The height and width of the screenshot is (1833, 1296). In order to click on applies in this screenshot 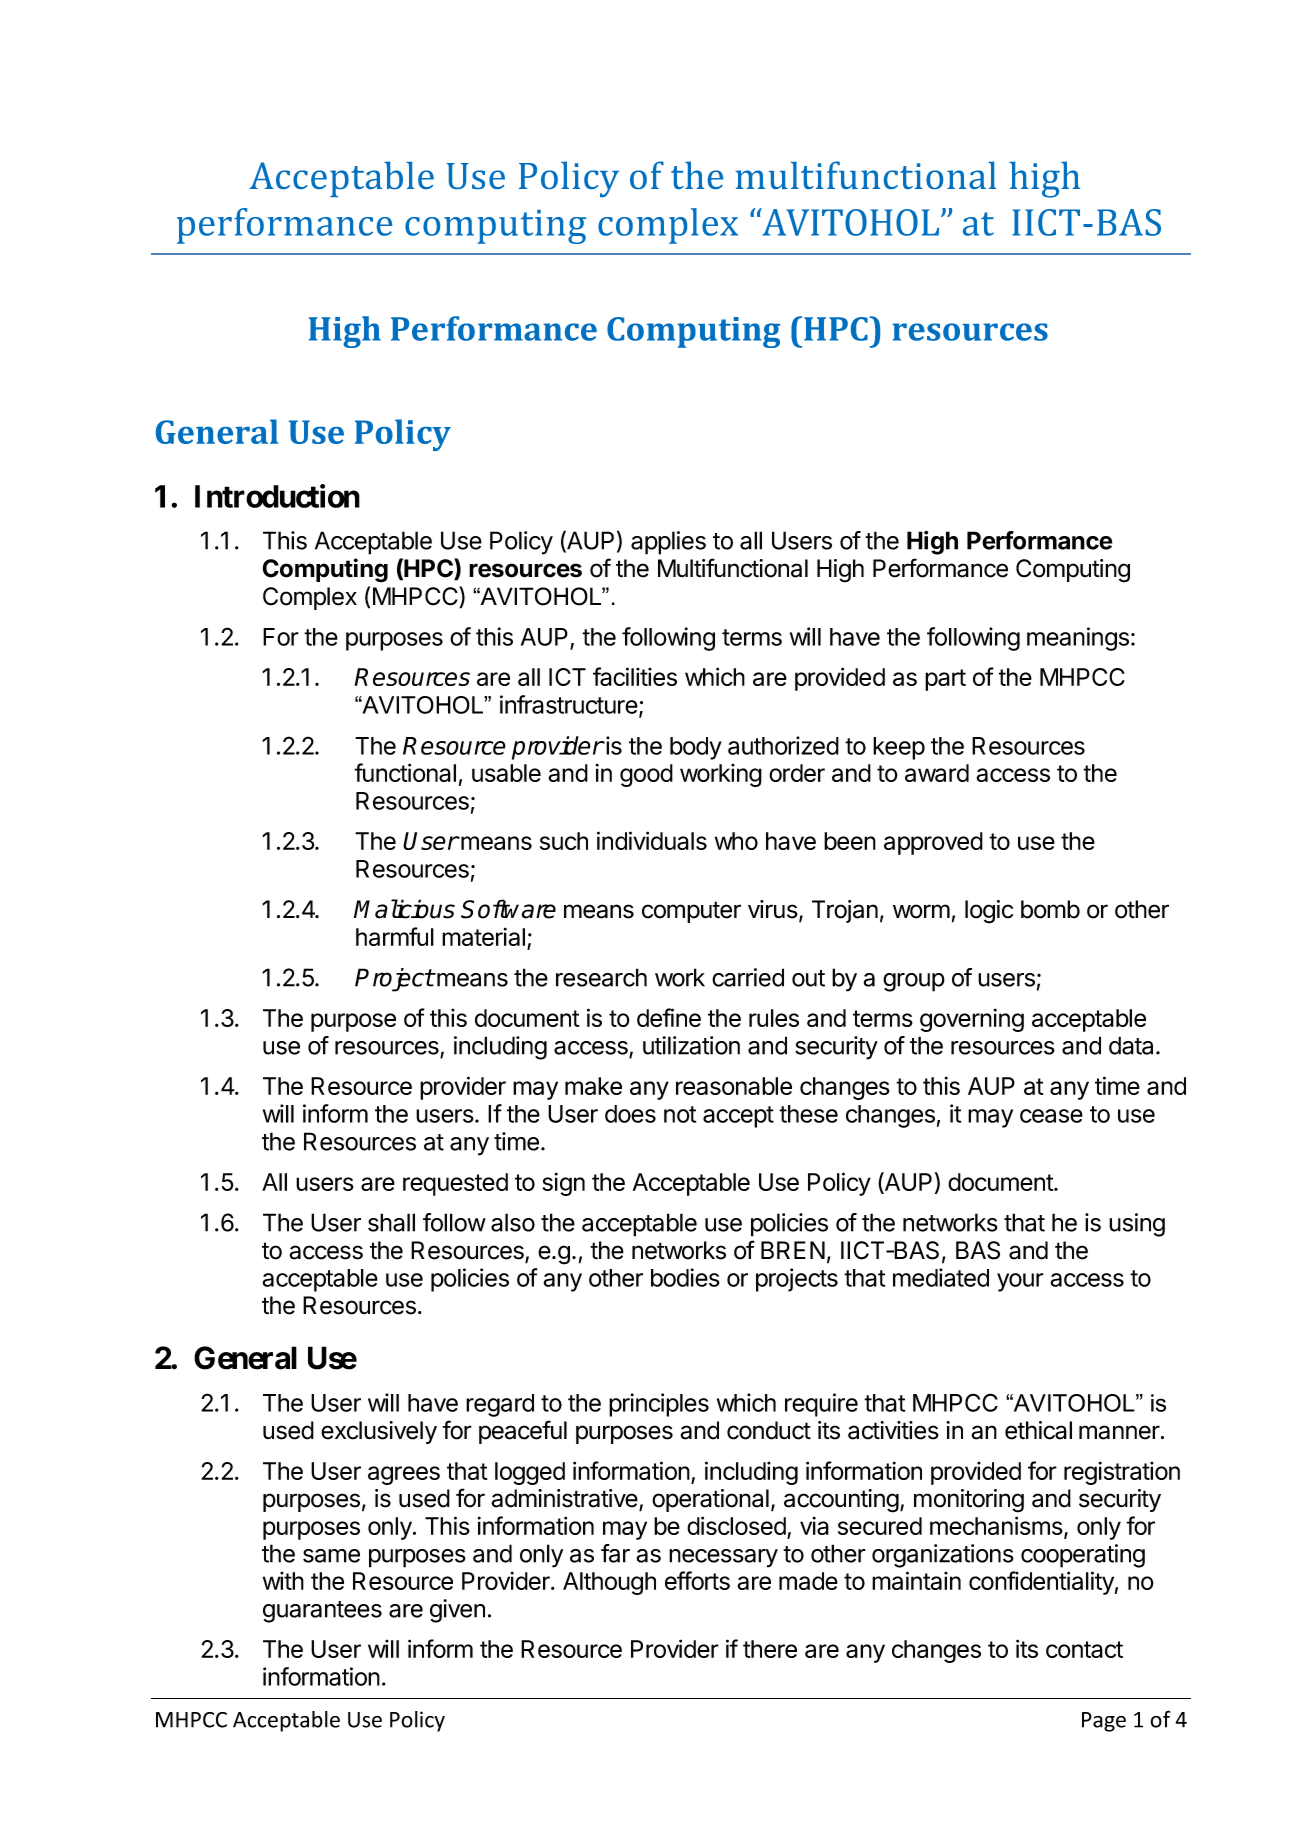, I will do `click(668, 543)`.
